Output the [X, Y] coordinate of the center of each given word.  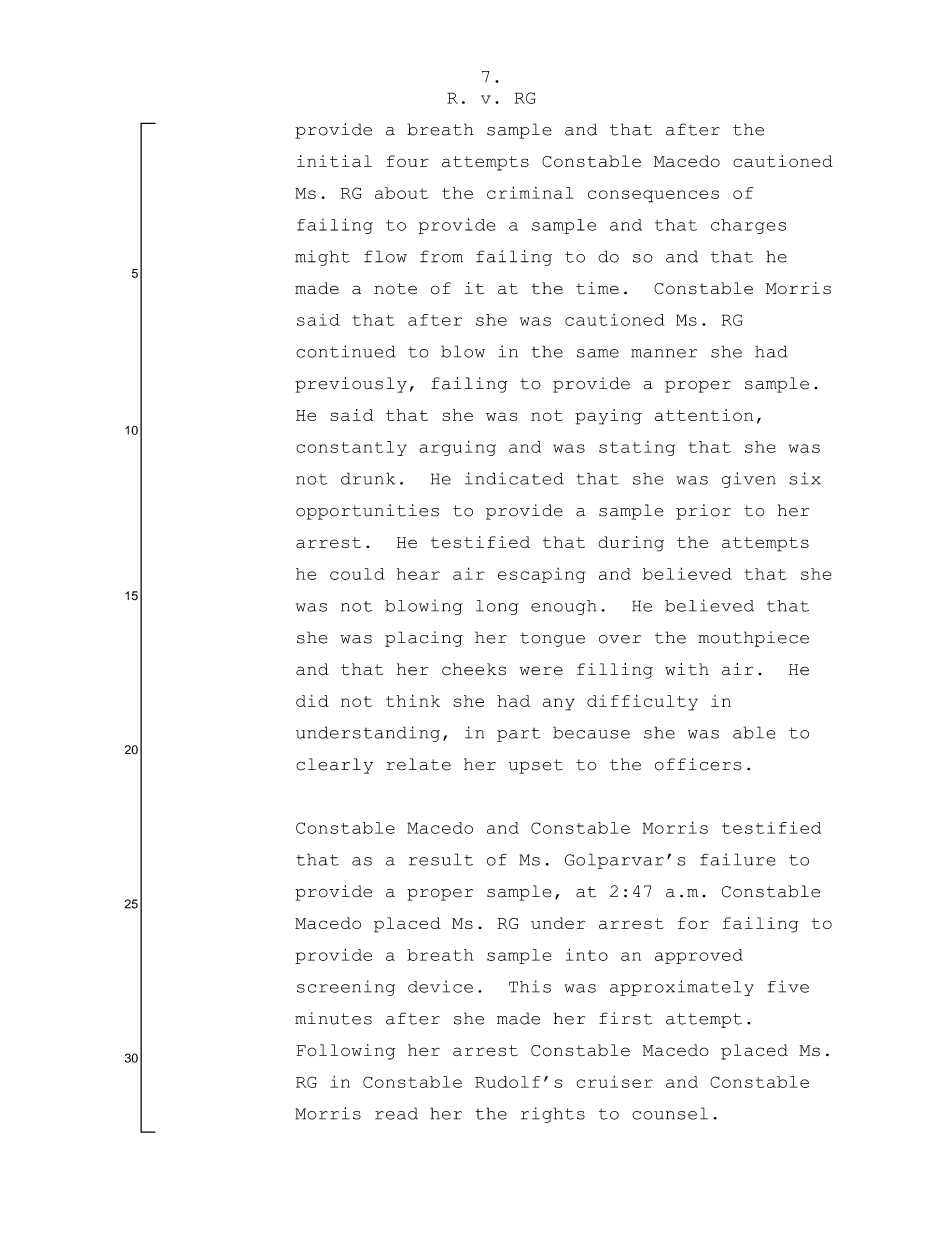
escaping [542, 575]
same [598, 353]
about [401, 193]
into [587, 954]
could [357, 574]
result [441, 859]
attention [704, 415]
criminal [530, 192]
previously [351, 385]
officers [698, 764]
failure [738, 859]
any [559, 704]
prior [703, 512]
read [396, 1113]
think [413, 700]
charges [748, 226]
